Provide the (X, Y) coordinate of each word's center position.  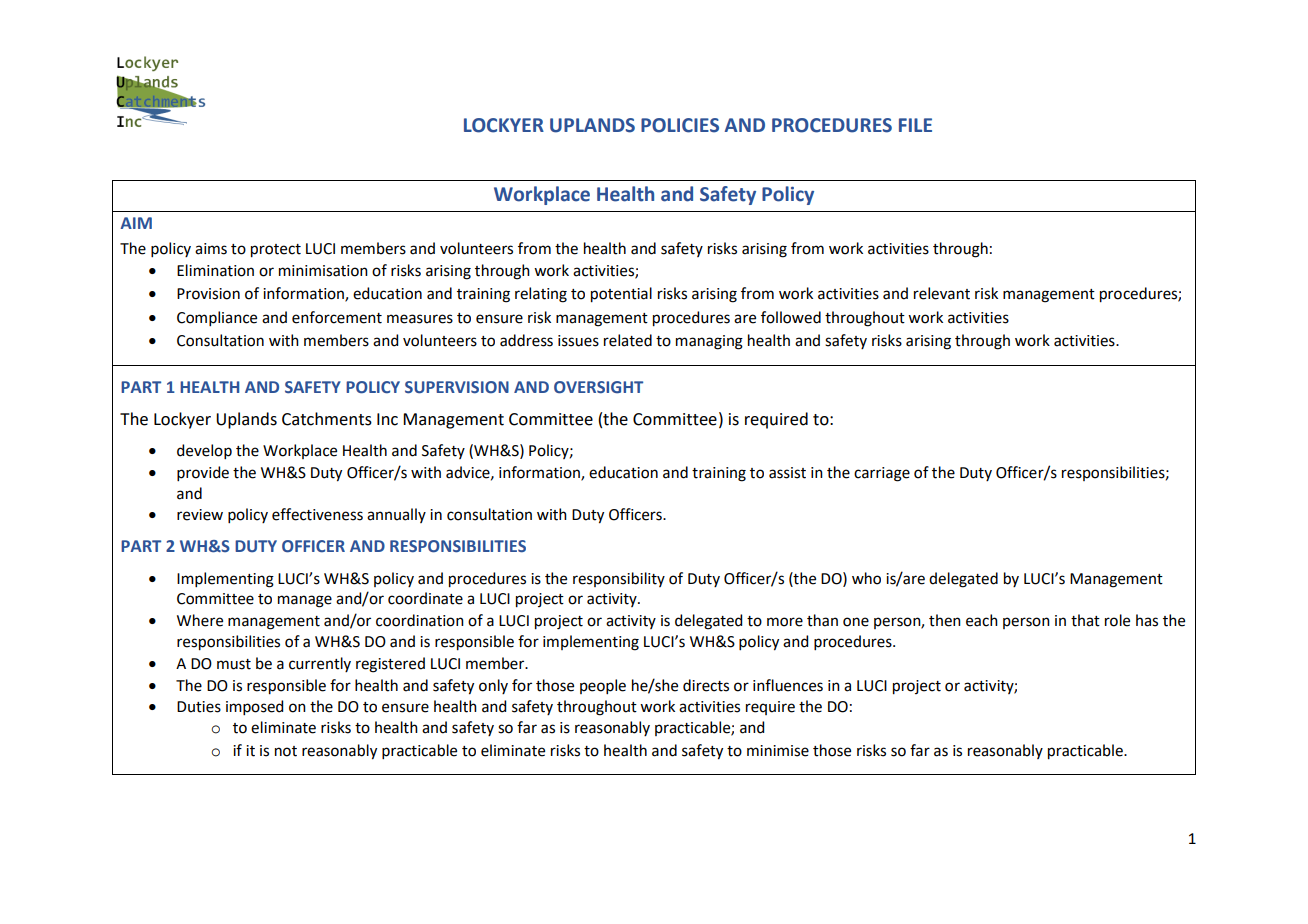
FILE (915, 125)
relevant (942, 293)
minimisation (323, 271)
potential (621, 295)
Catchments (327, 419)
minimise (778, 751)
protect (276, 251)
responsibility (619, 579)
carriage (882, 474)
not (286, 751)
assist (787, 473)
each (982, 620)
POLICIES (680, 125)
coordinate (425, 598)
